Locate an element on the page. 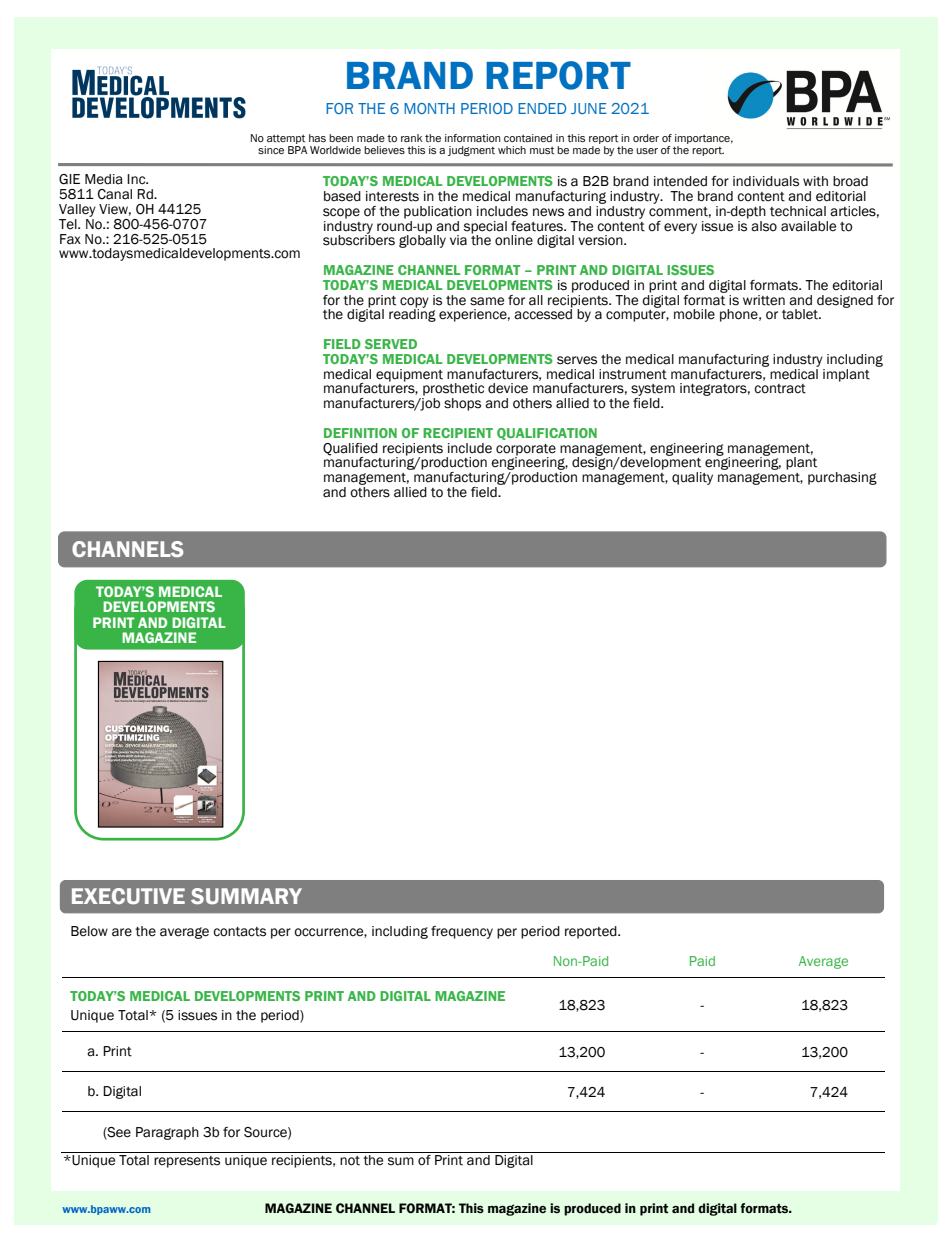 The image size is (952, 1233). EXECUTIVE is located at coordinates (128, 896).
